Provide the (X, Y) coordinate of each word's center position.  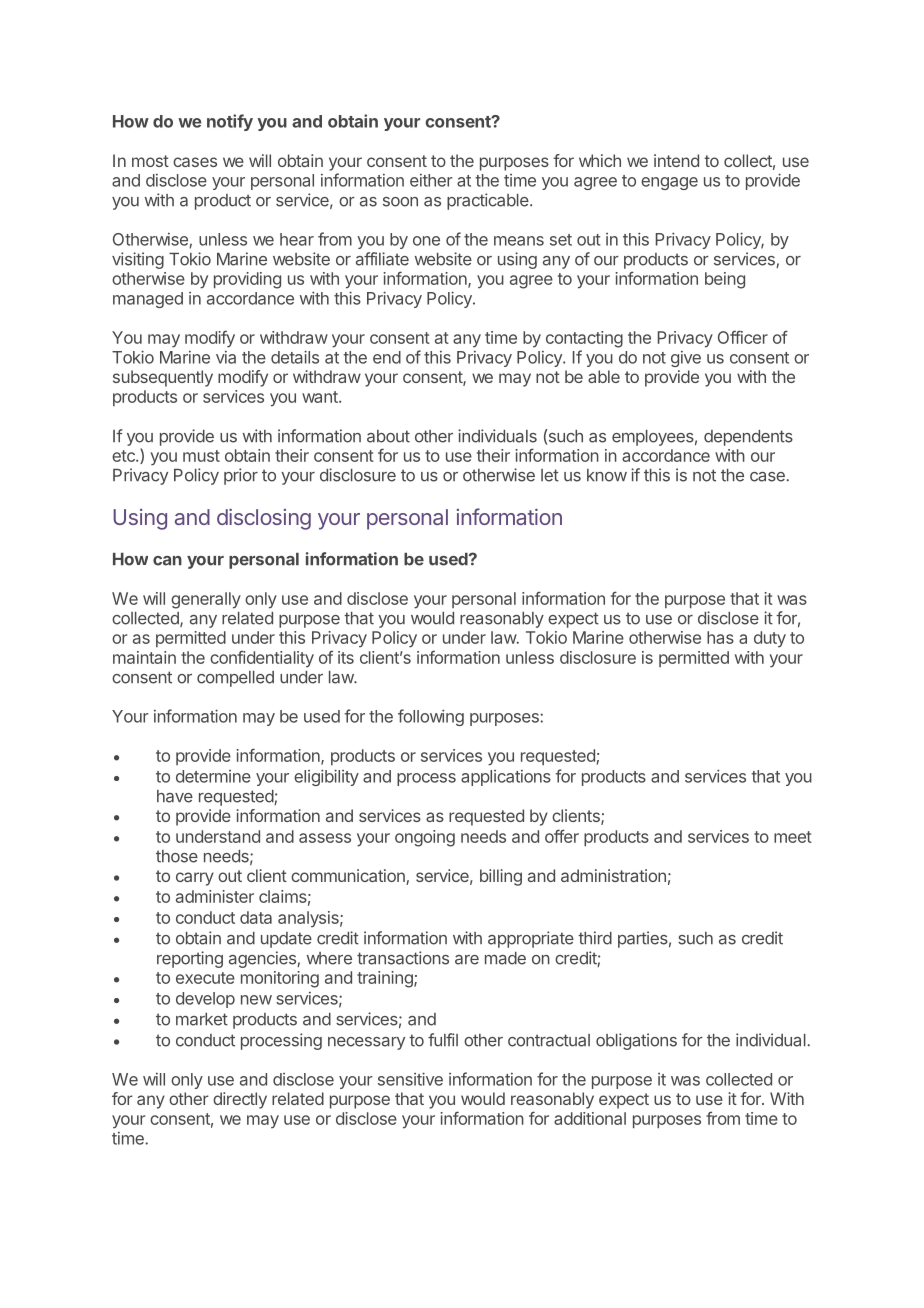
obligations (636, 1041)
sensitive (410, 1079)
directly (240, 1100)
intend (676, 160)
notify (230, 122)
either (431, 180)
